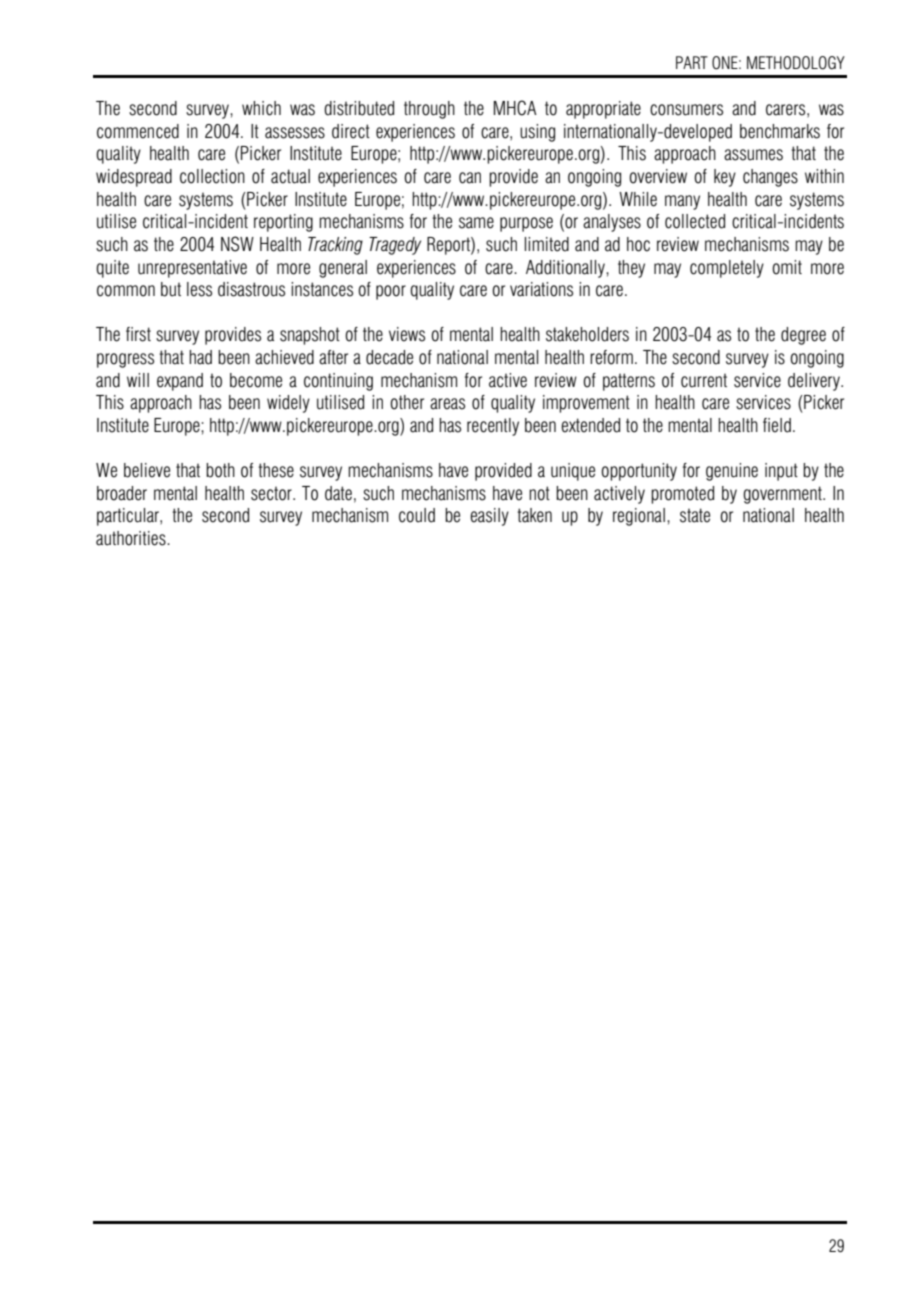  What do you see at coordinates (541, 289) in the image?
I see `variations` at bounding box center [541, 289].
